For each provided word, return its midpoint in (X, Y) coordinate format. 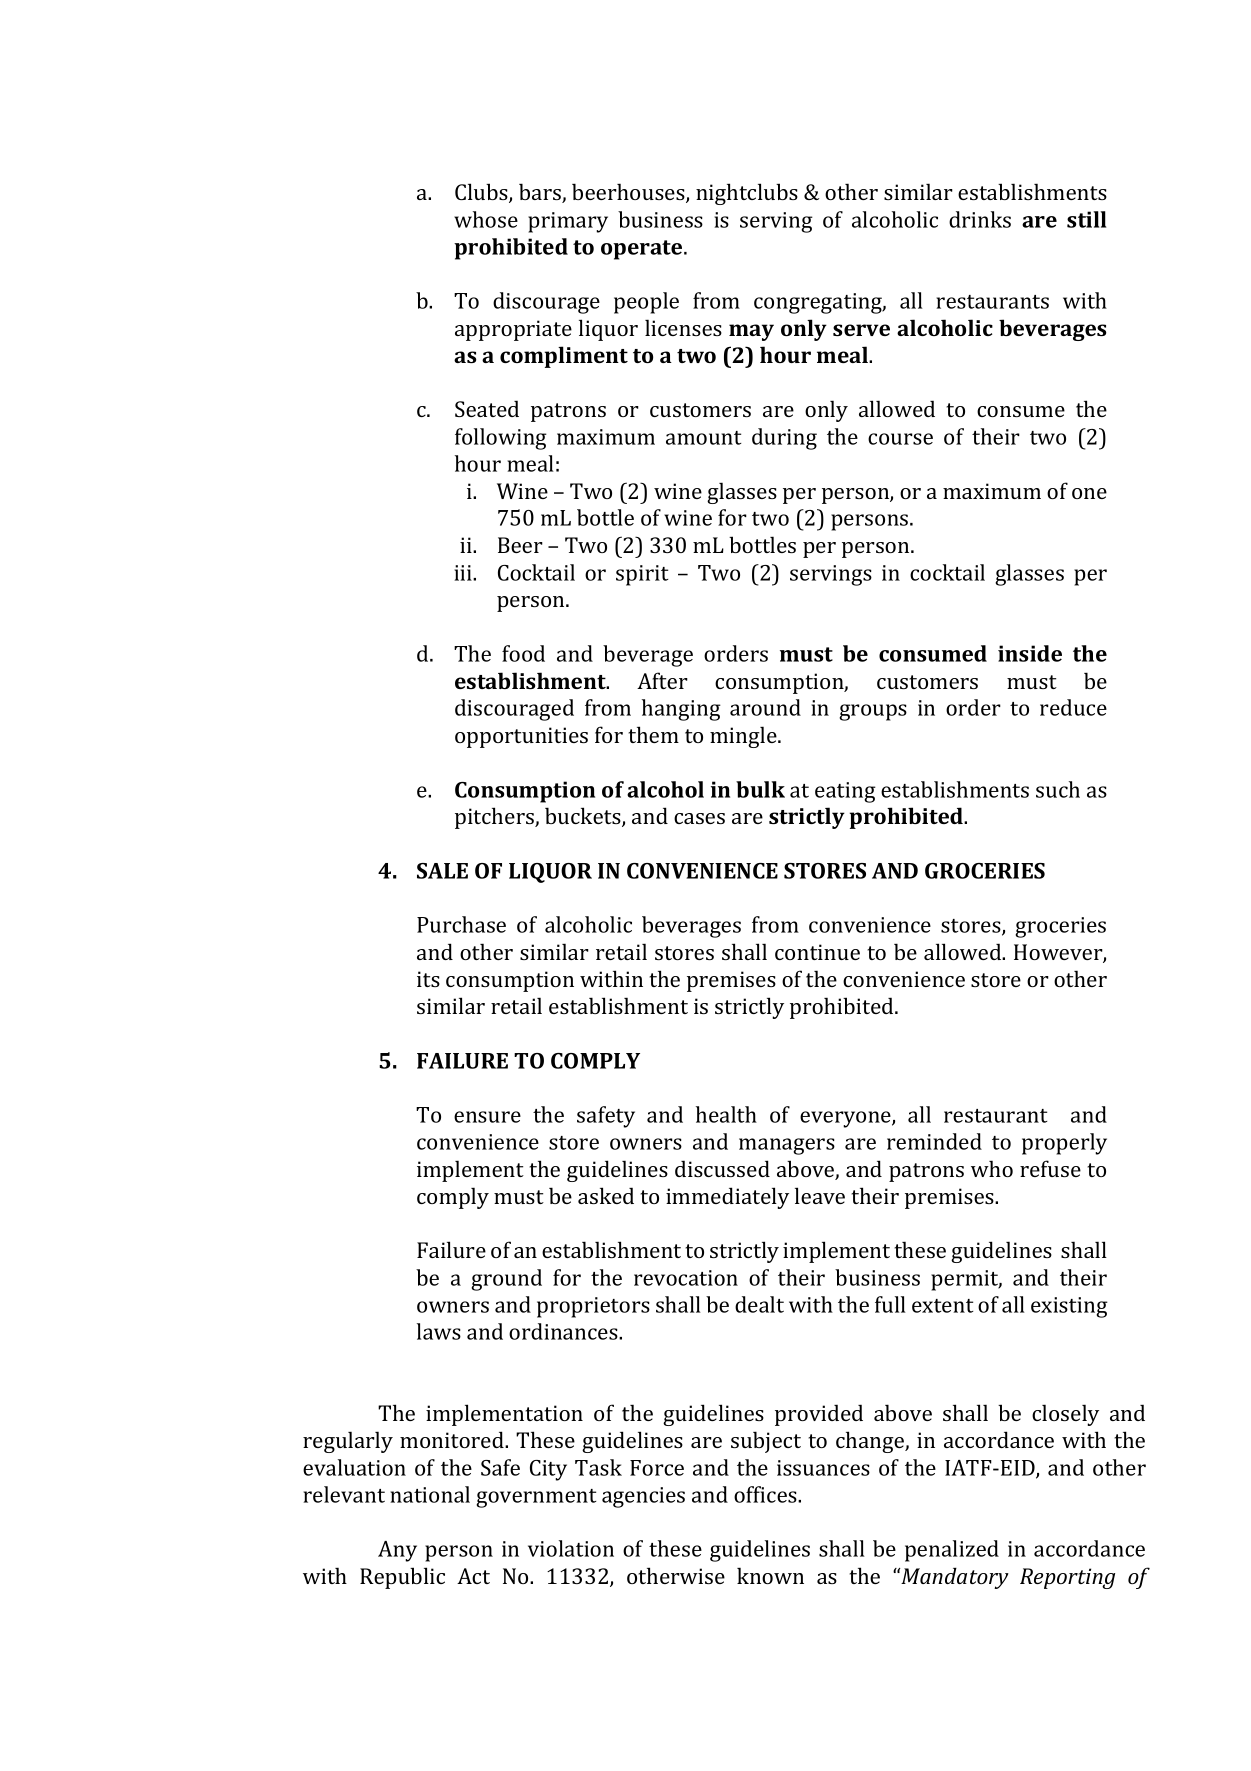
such (1058, 789)
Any (397, 1551)
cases (699, 818)
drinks (980, 219)
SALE (442, 871)
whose (486, 219)
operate (643, 250)
